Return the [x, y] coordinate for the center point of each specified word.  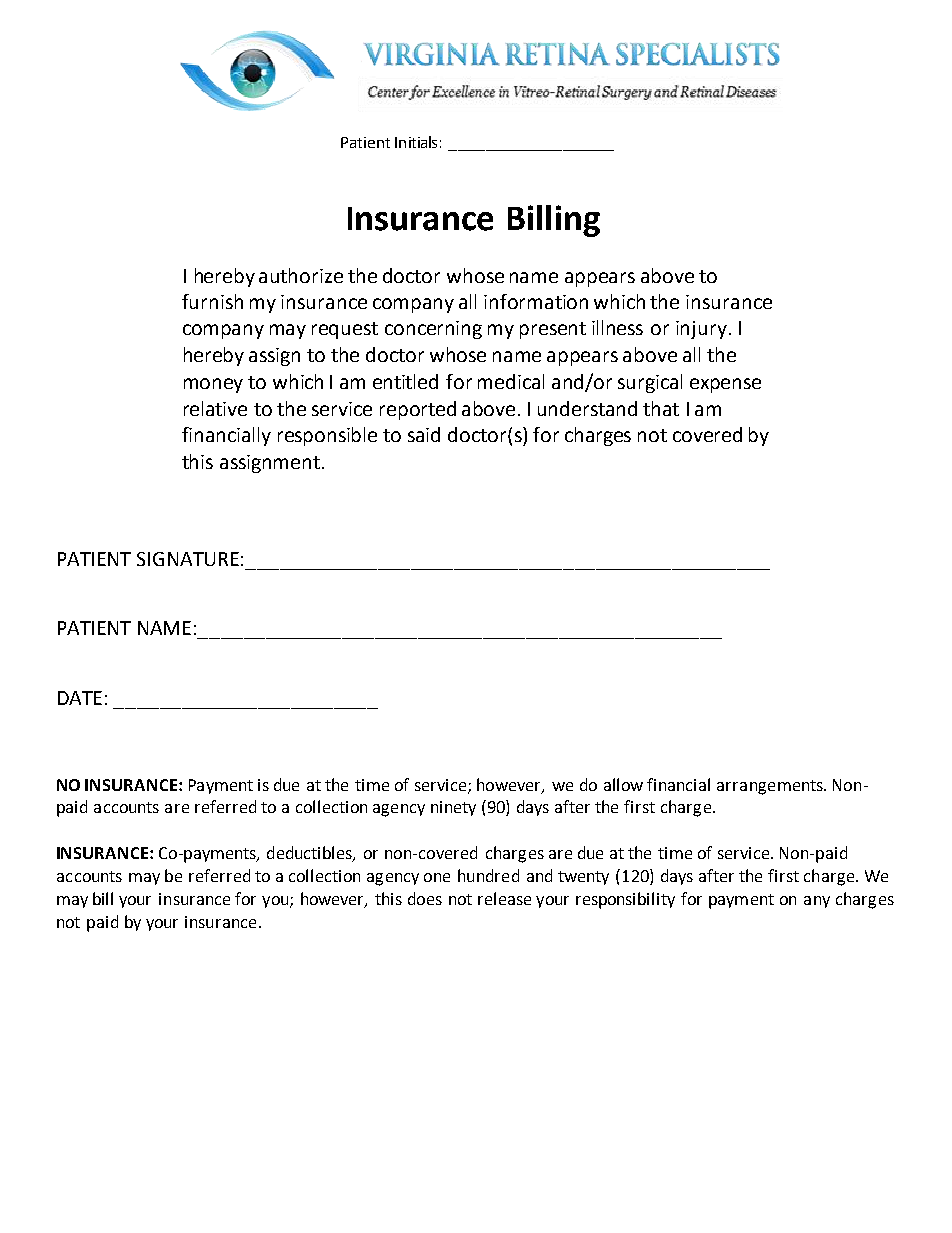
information [536, 301]
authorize [301, 275]
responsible [327, 436]
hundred [488, 875]
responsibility [625, 900]
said [424, 434]
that [661, 408]
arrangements [771, 787]
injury [703, 330]
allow [623, 784]
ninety [453, 808]
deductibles [310, 854]
